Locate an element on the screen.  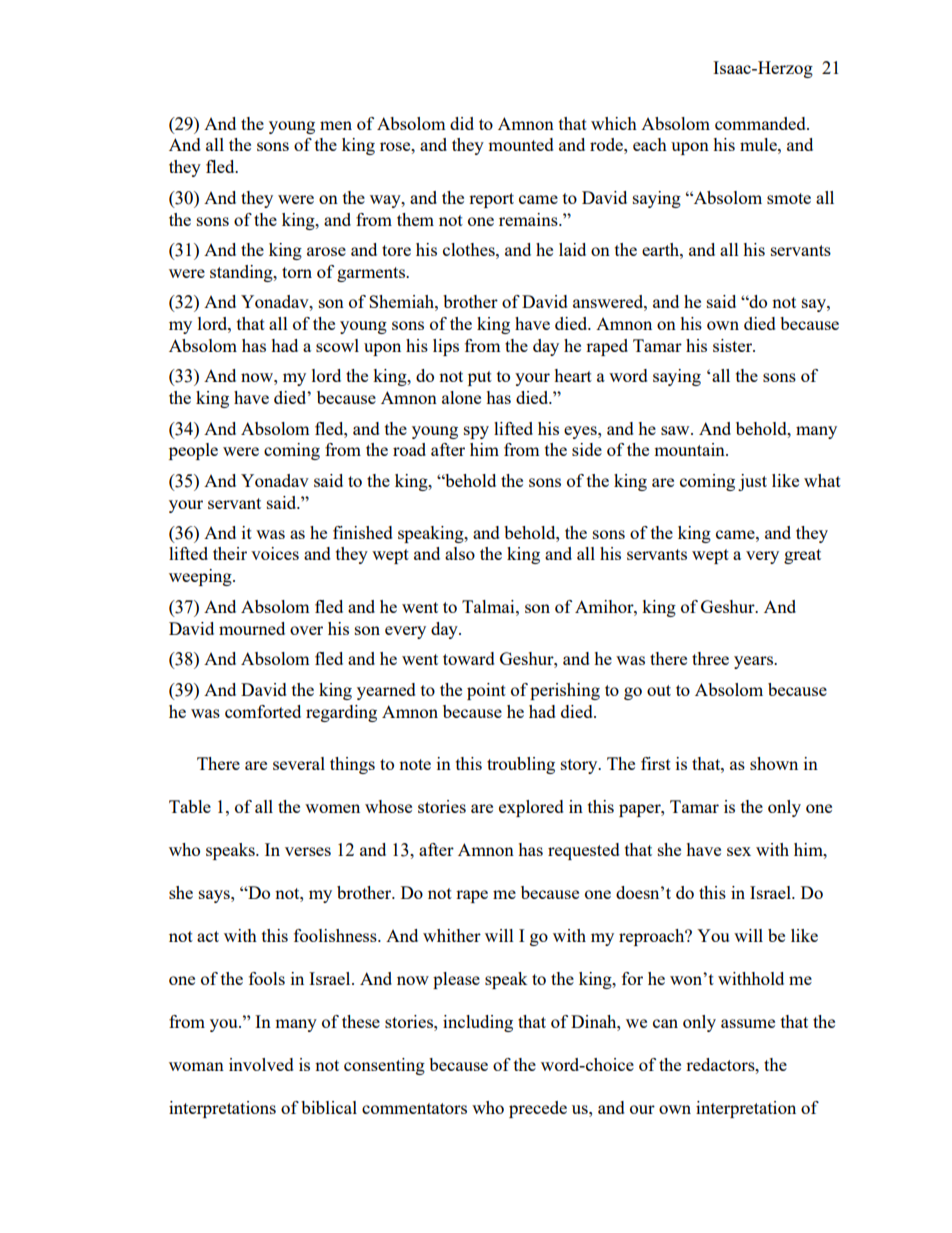
troubling is located at coordinates (521, 765).
